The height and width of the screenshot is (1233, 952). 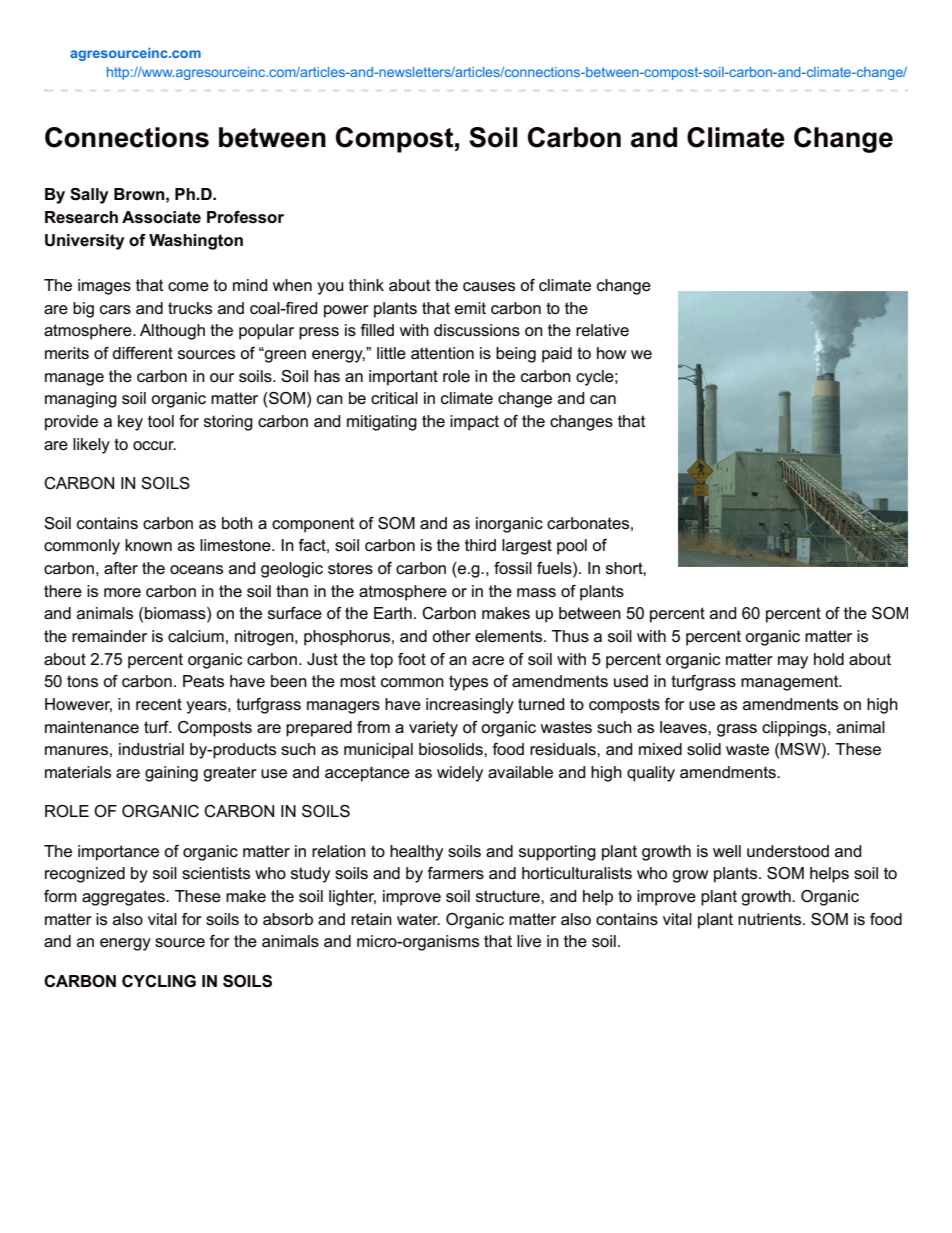 I want to click on may, so click(x=793, y=662).
